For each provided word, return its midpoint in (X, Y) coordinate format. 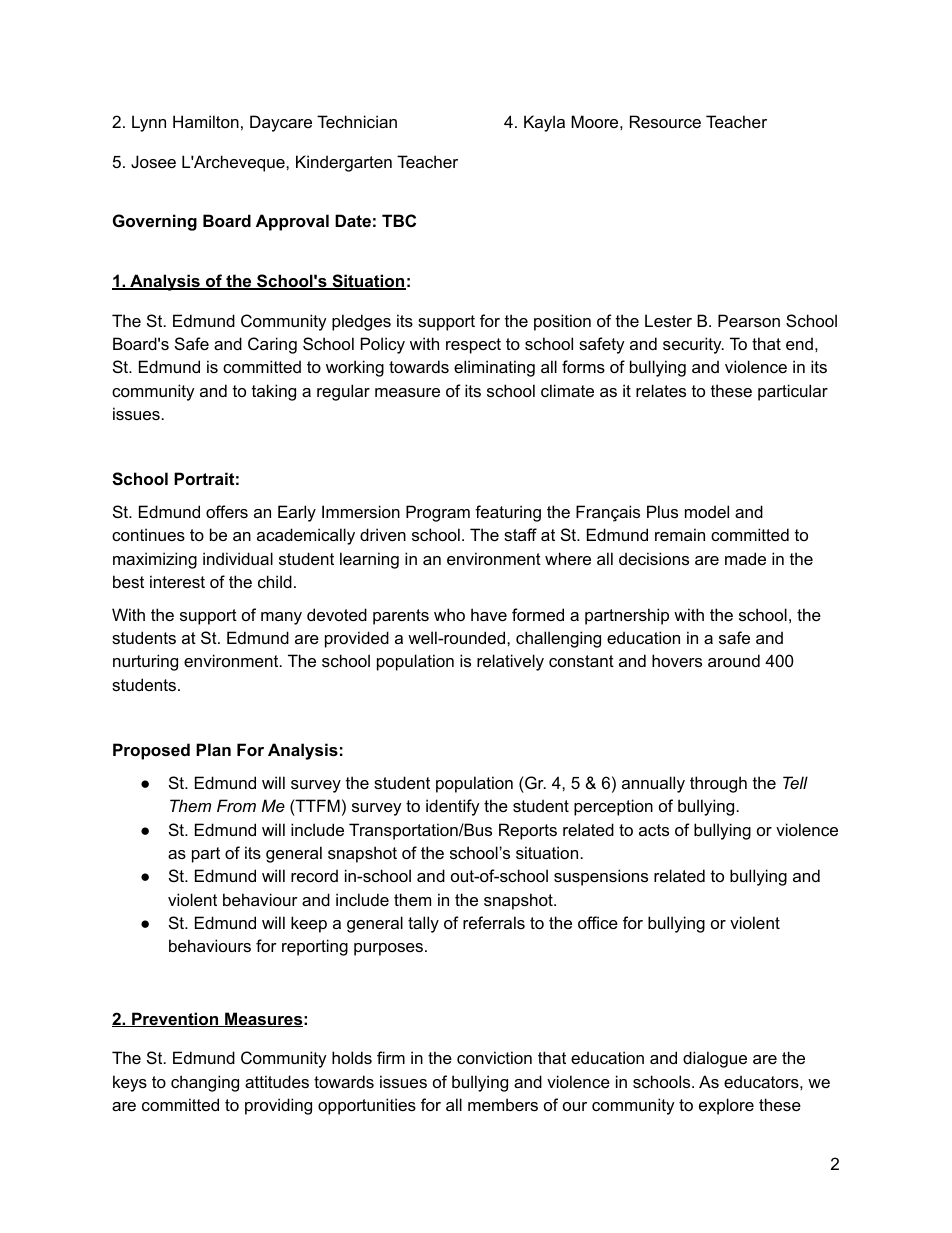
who (449, 614)
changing (205, 1083)
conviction (494, 1057)
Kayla (544, 123)
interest (177, 581)
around (734, 660)
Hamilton (206, 121)
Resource (665, 121)
